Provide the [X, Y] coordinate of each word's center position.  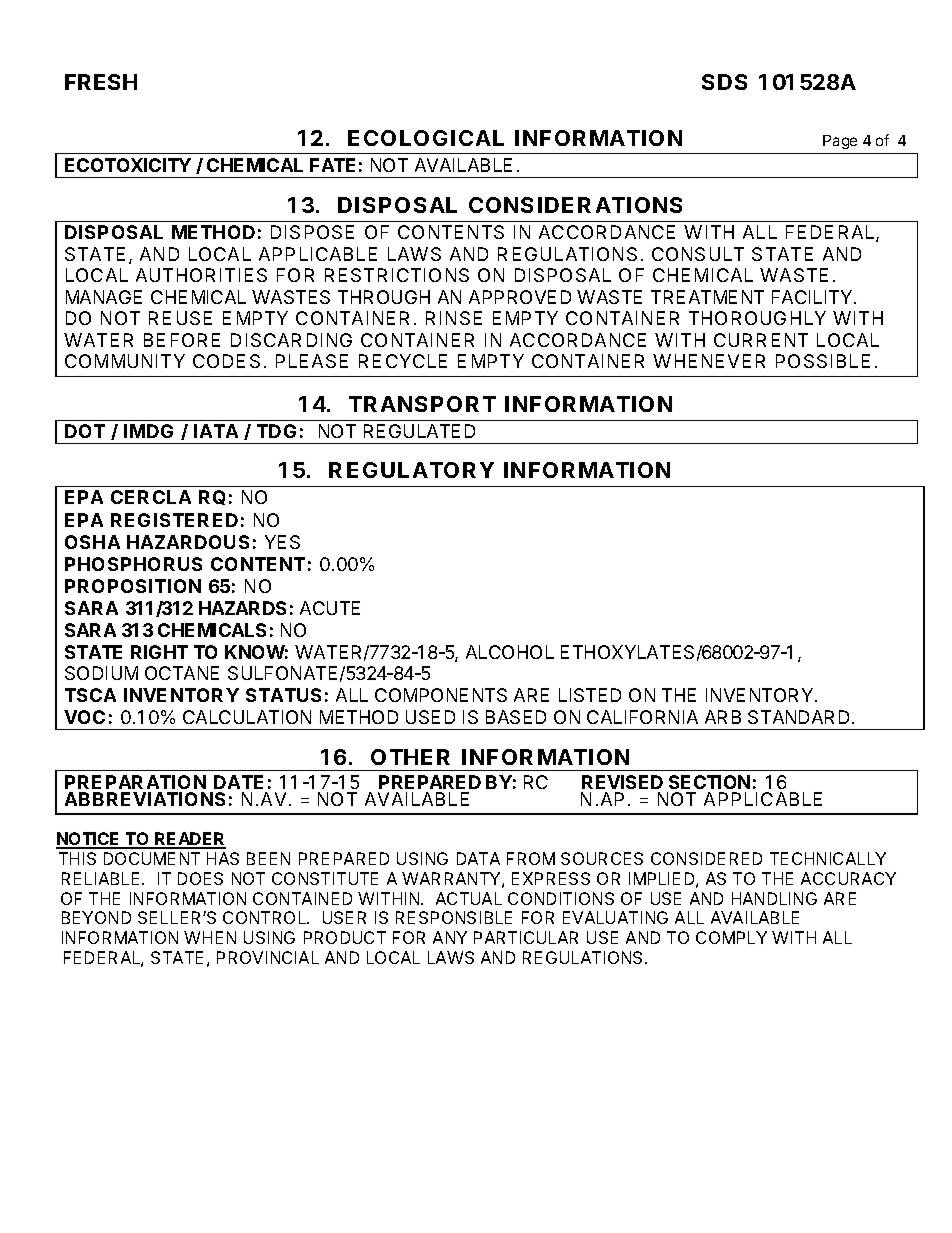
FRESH [101, 82]
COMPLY [731, 937]
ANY [450, 937]
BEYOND [96, 917]
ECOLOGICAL [426, 138]
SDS [724, 82]
